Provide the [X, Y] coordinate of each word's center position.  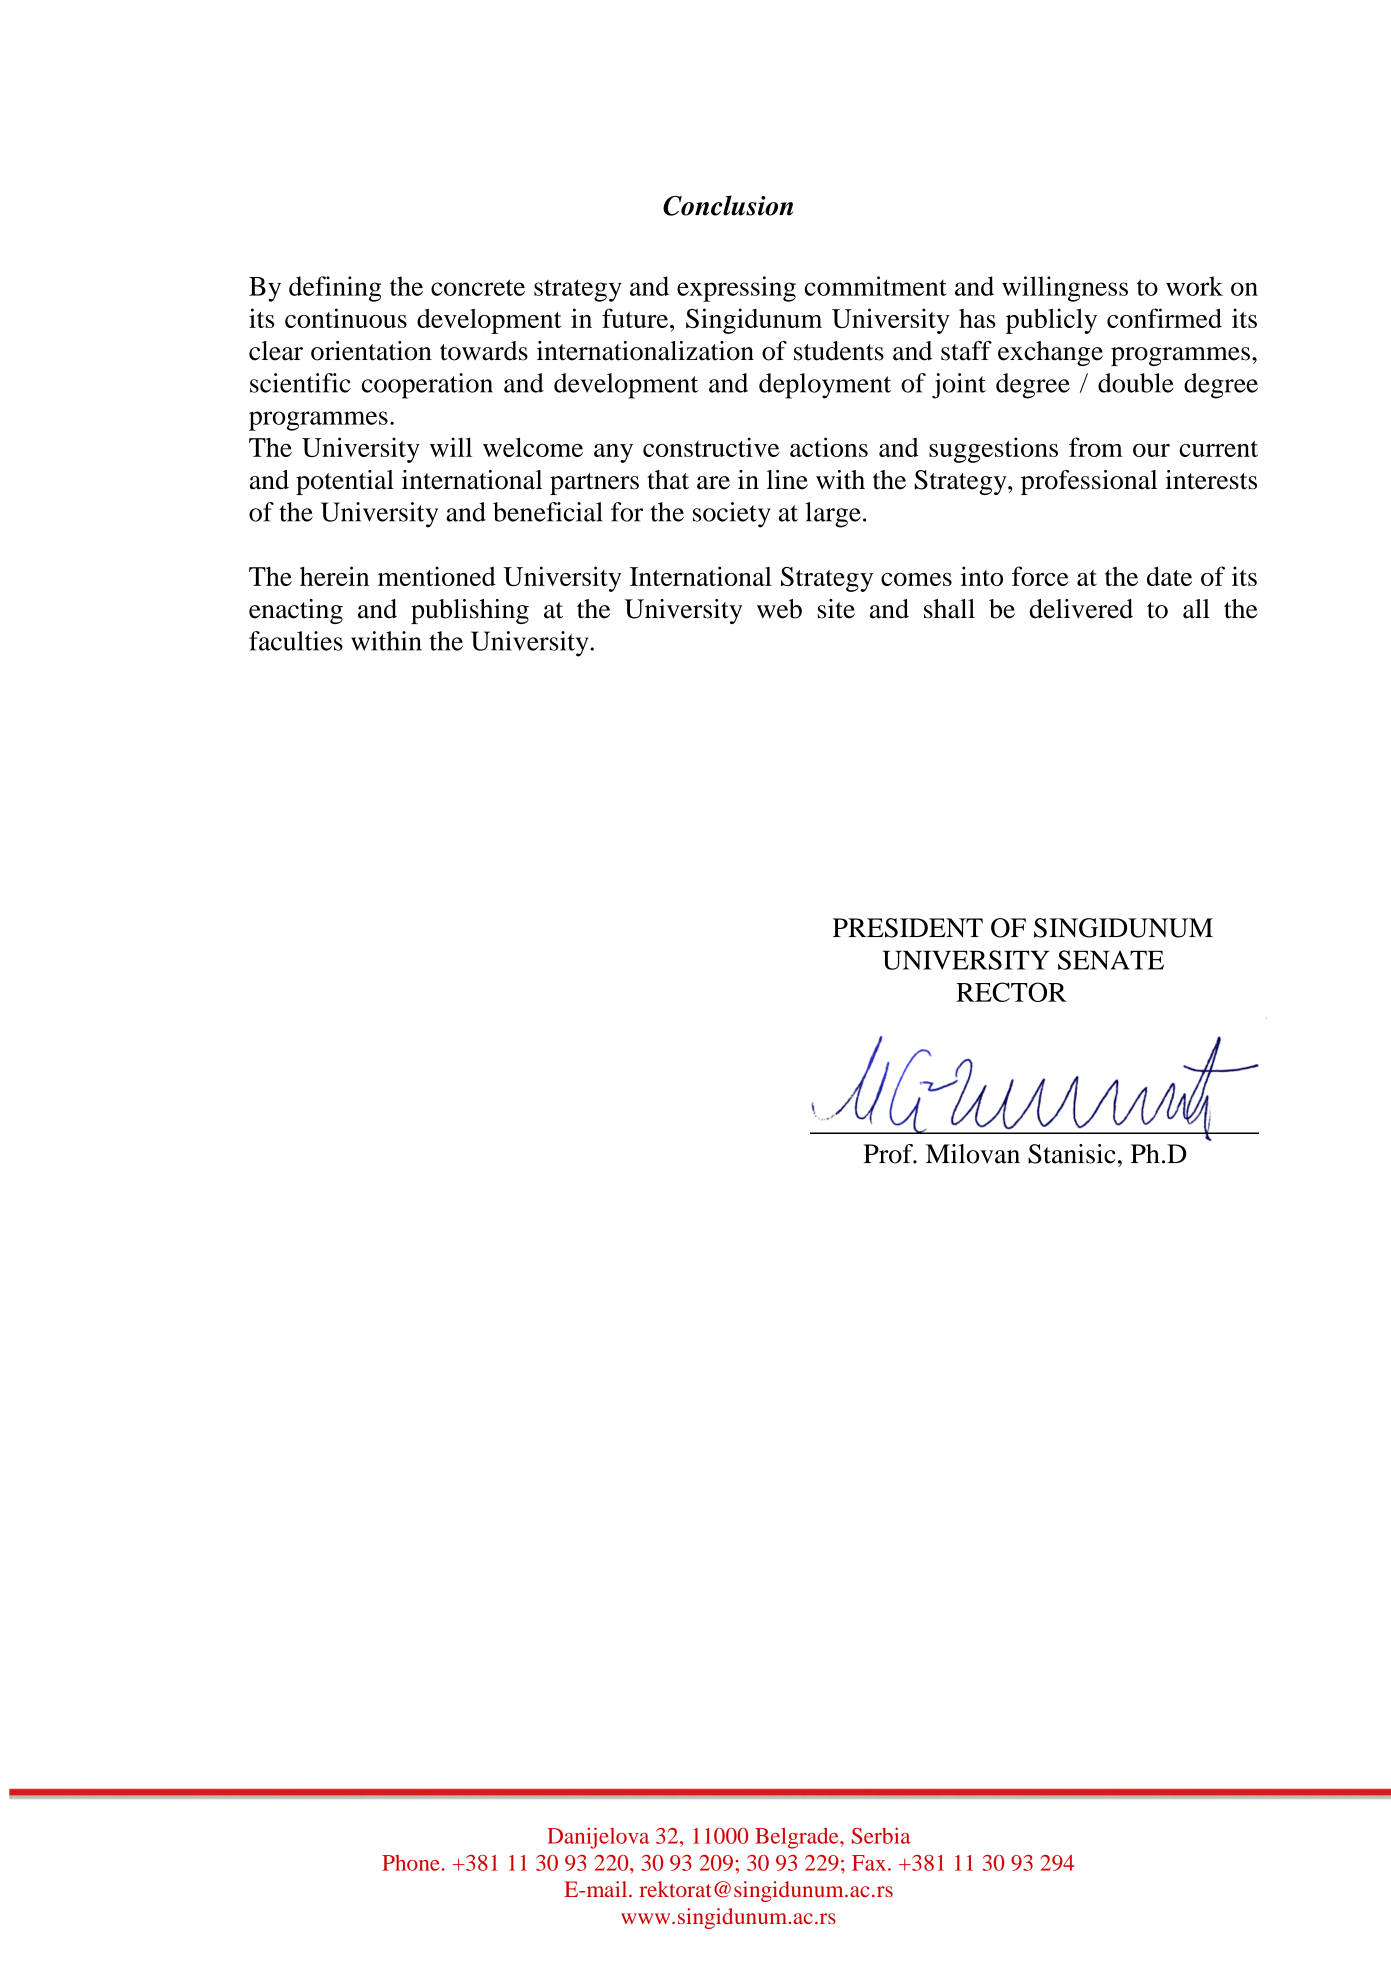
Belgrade [798, 1838]
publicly [1051, 321]
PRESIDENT [908, 928]
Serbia [881, 1835]
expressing [736, 289]
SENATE [1111, 960]
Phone [411, 1863]
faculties [296, 641]
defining [335, 289]
